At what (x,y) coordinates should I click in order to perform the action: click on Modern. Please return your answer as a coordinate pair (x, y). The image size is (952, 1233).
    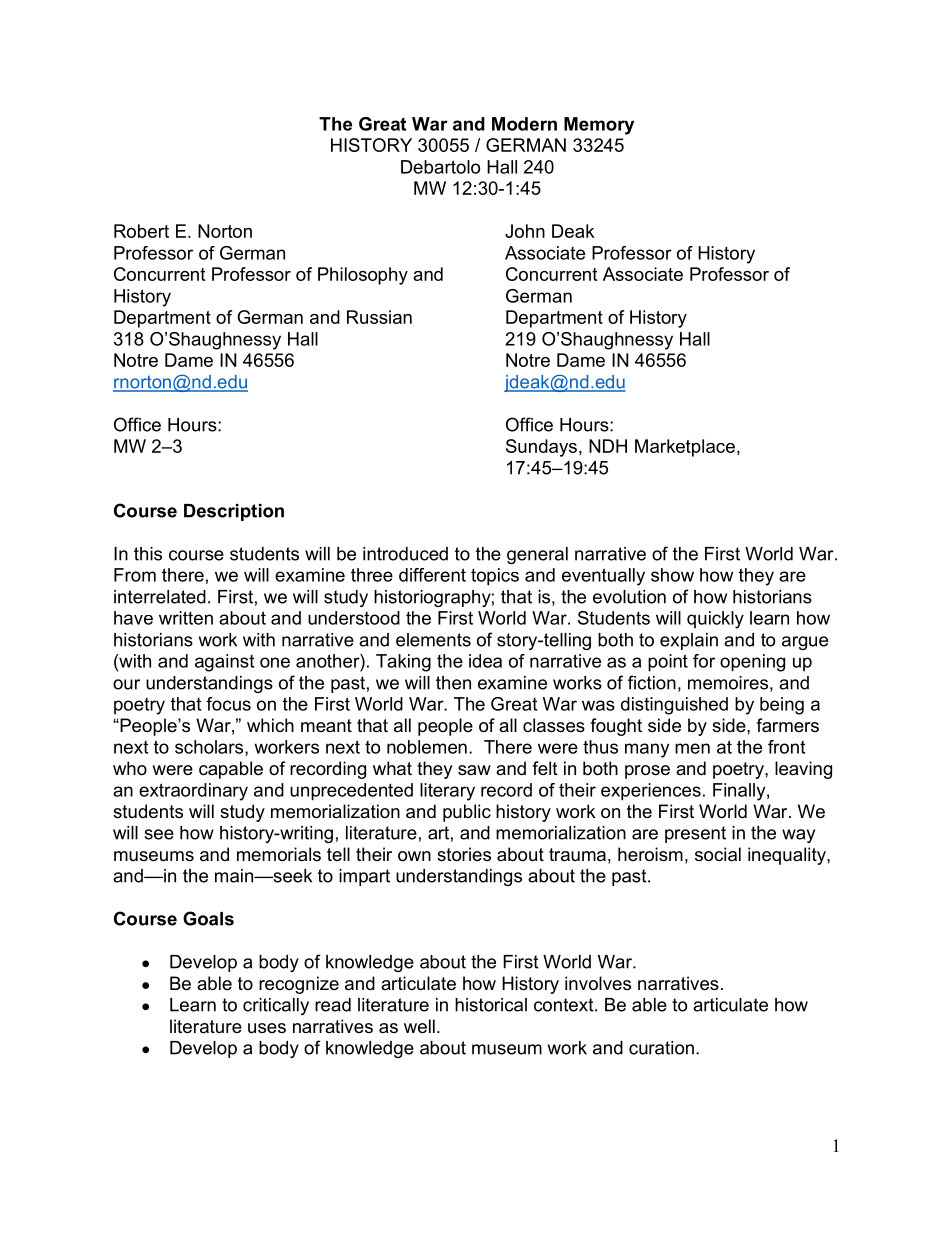
    Looking at the image, I should click on (524, 124).
